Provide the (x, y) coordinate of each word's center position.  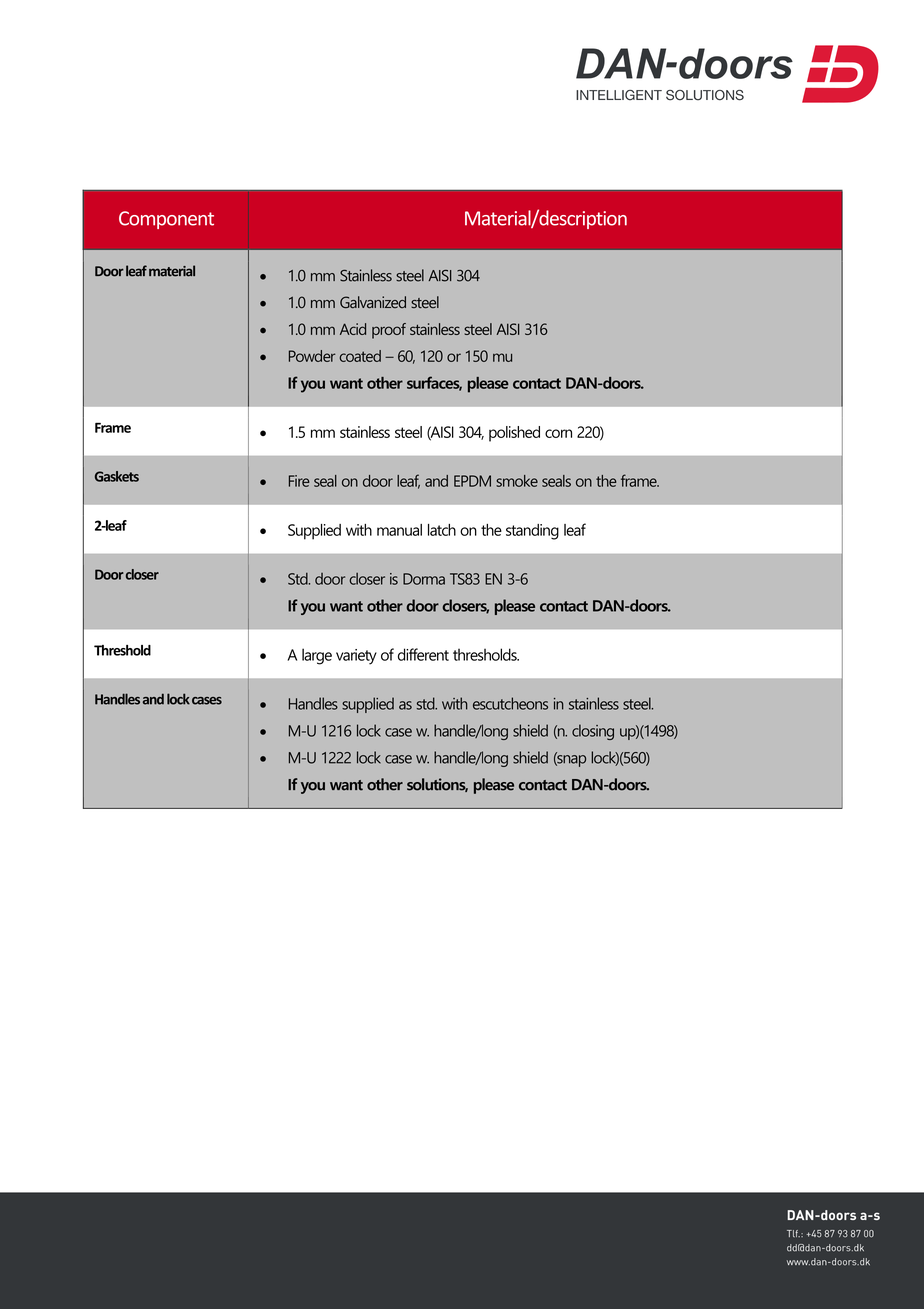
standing (532, 532)
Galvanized (373, 302)
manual (399, 530)
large (317, 656)
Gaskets (117, 476)
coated (360, 356)
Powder (312, 356)
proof (389, 331)
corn (558, 433)
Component (166, 220)
